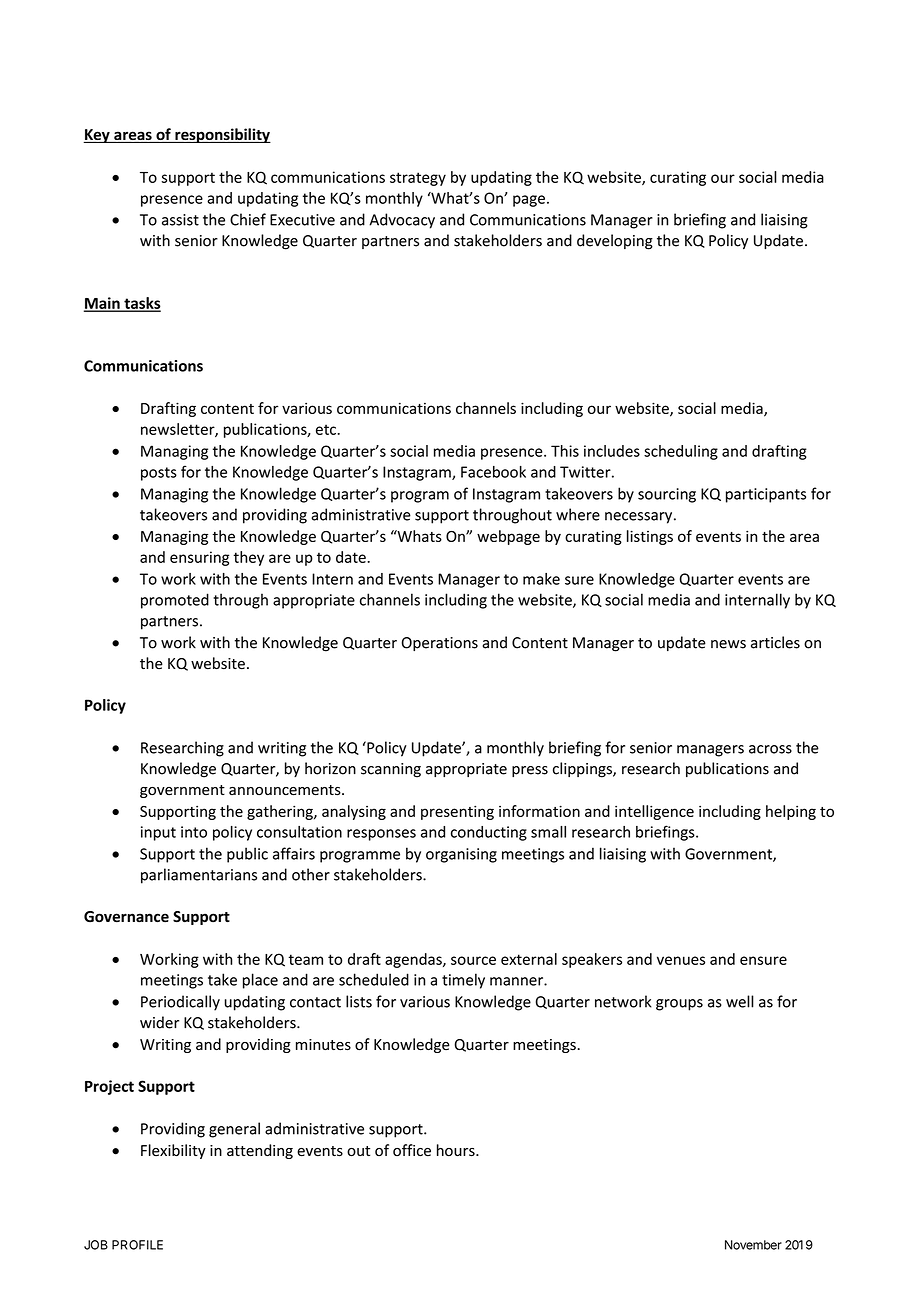  What do you see at coordinates (418, 179) in the document?
I see `strategy` at bounding box center [418, 179].
